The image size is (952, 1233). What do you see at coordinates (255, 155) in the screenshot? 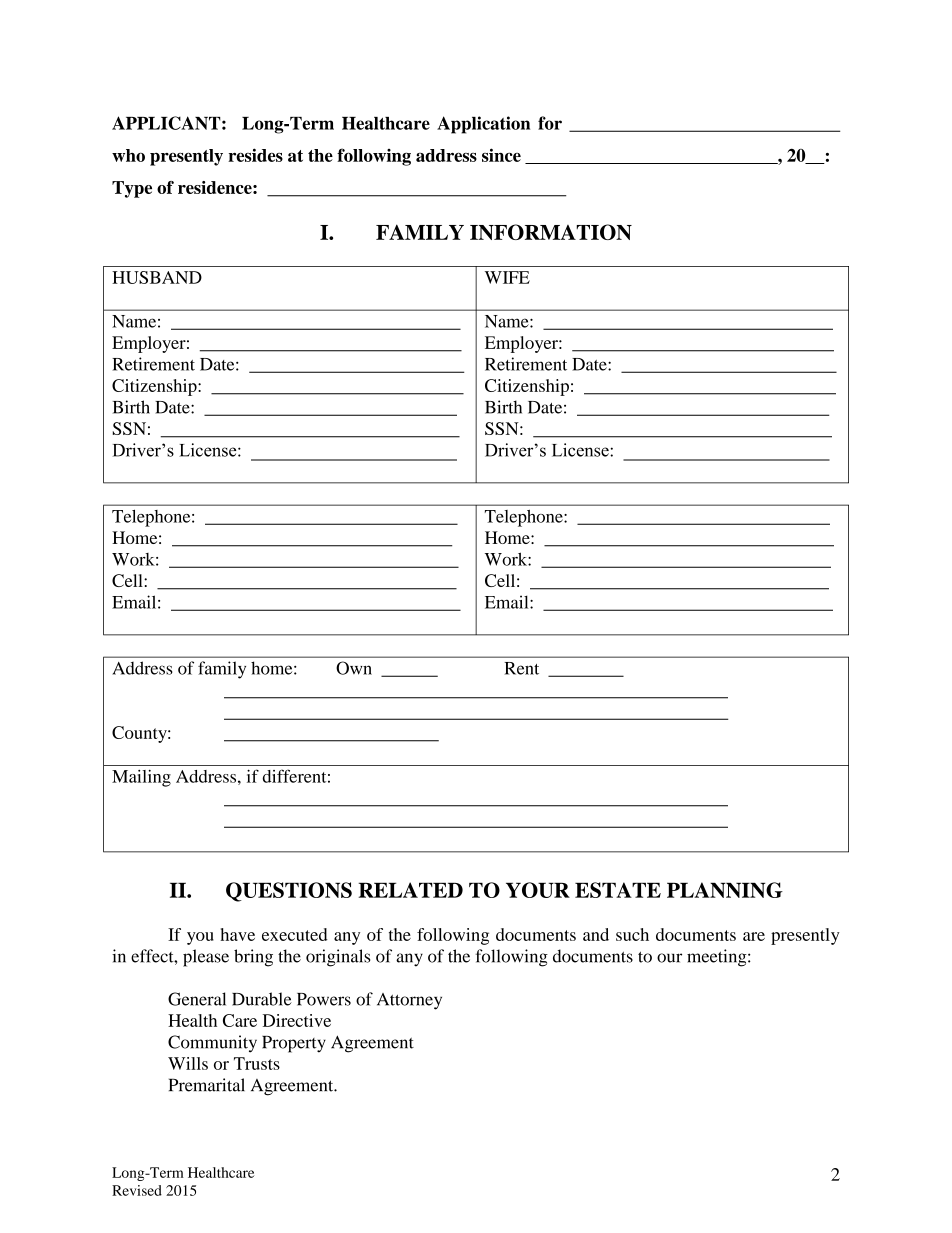
I see `resides` at bounding box center [255, 155].
